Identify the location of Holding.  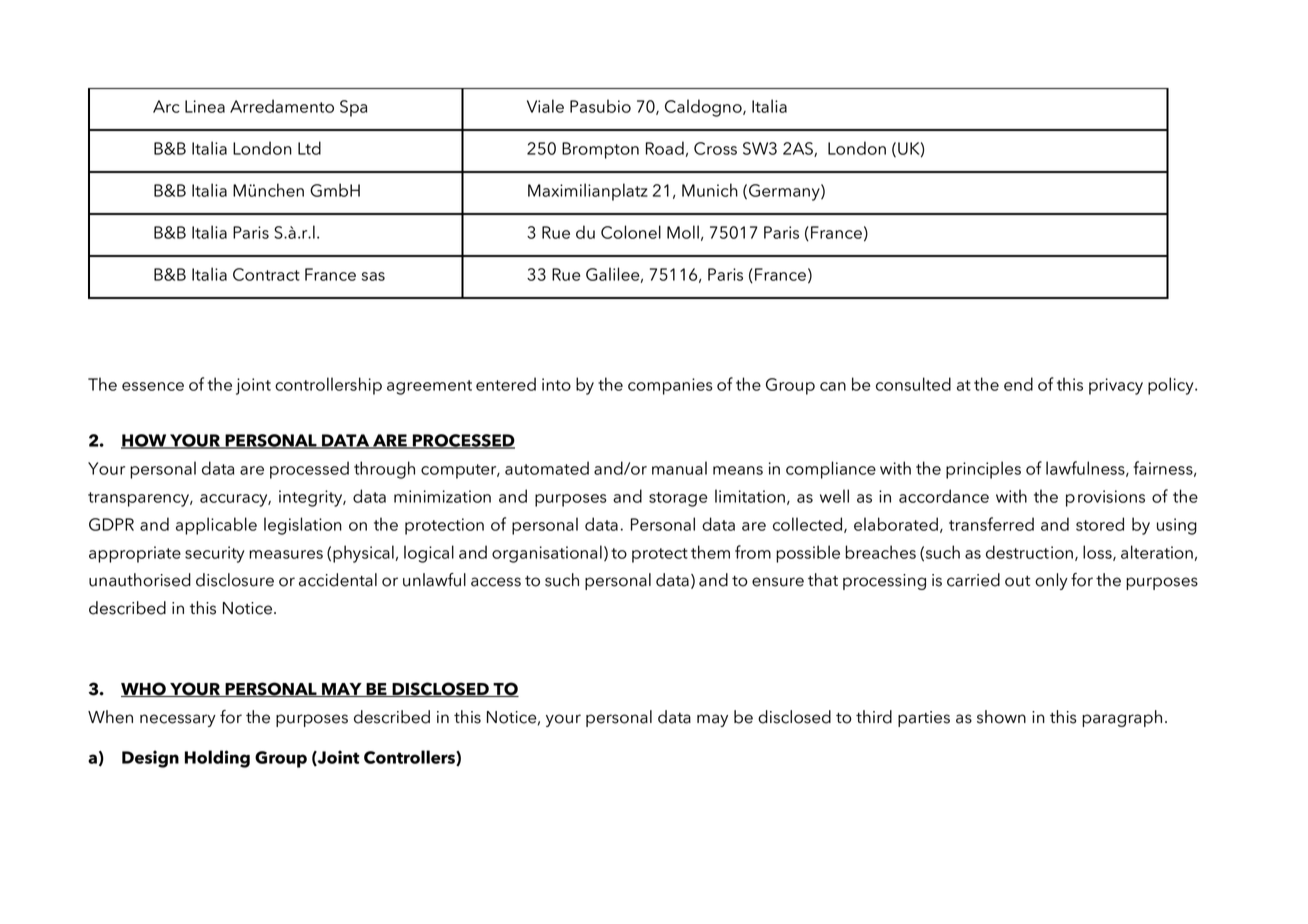
(217, 759).
